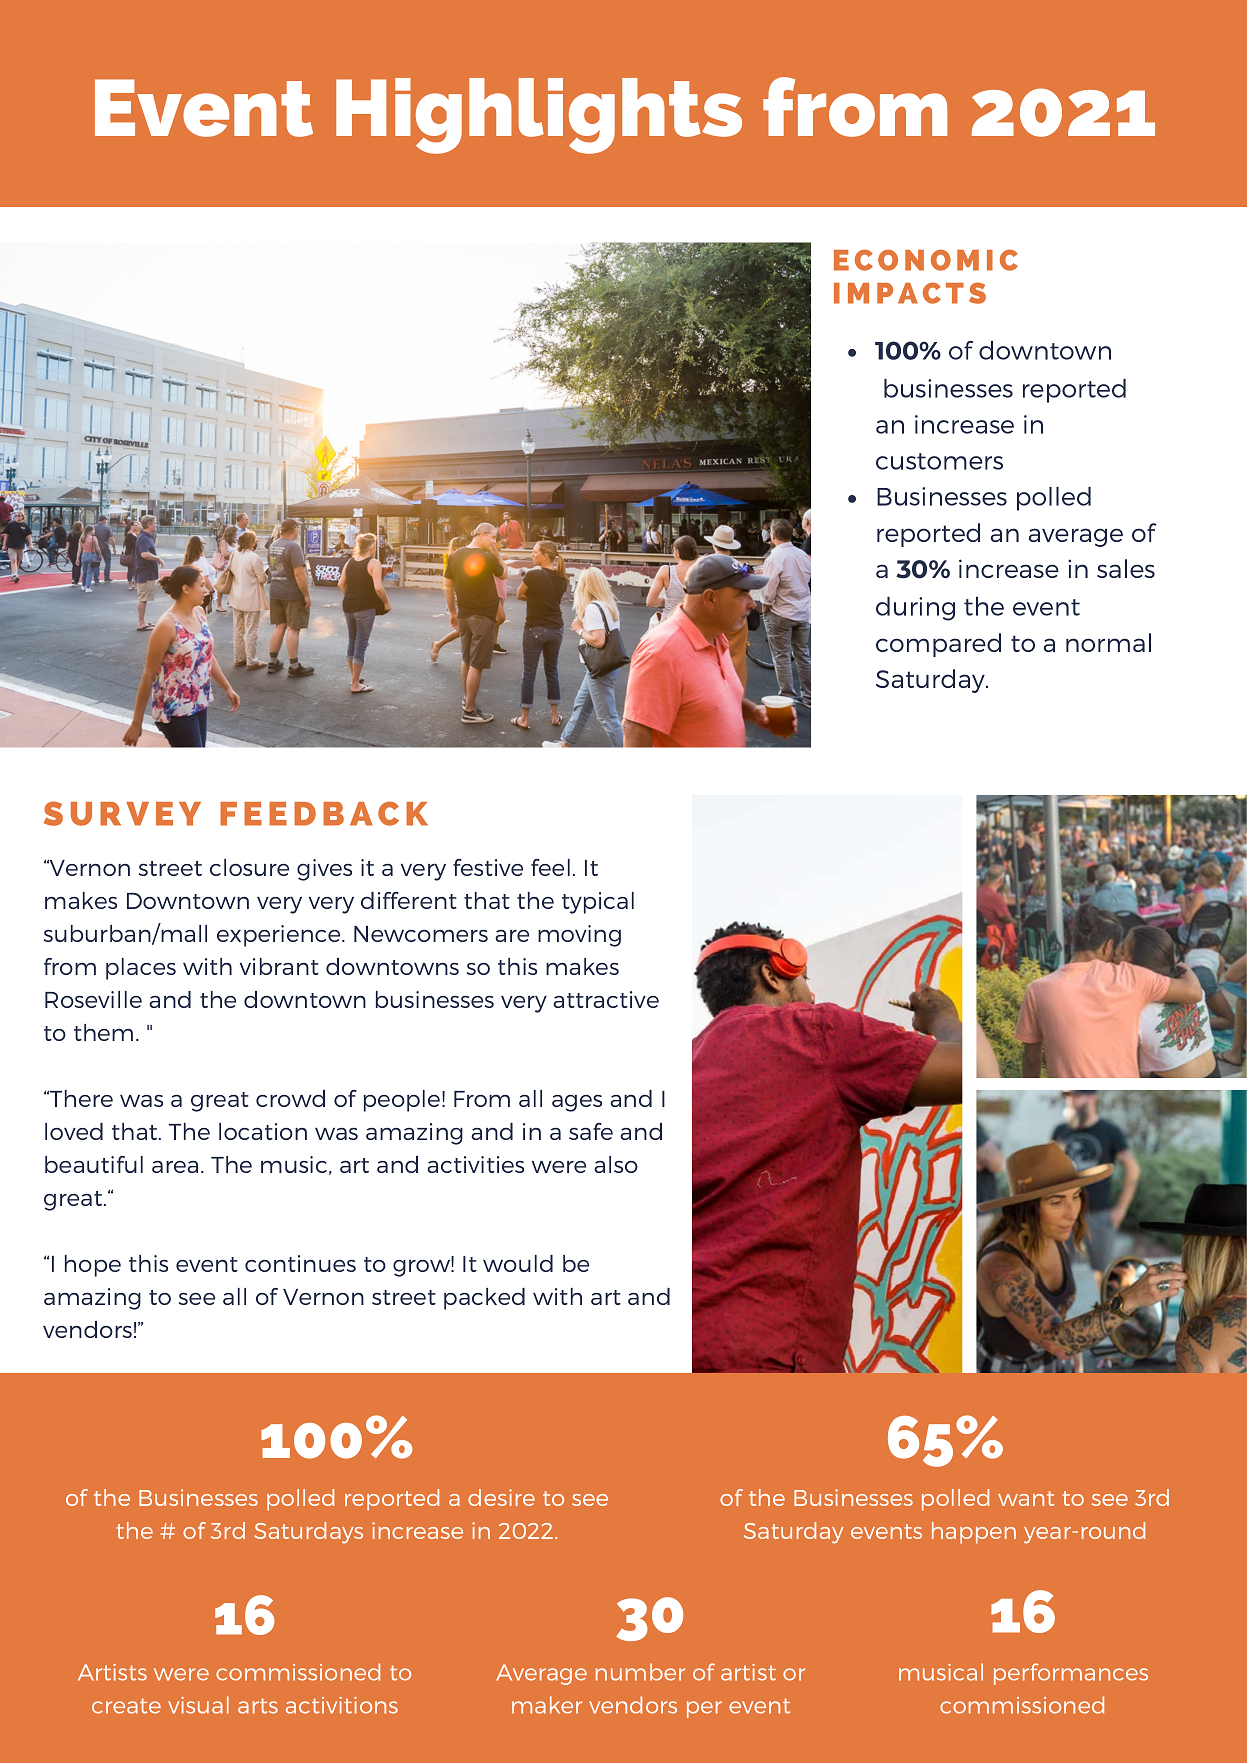 This screenshot has width=1247, height=1763. Describe the element at coordinates (640, 1672) in the screenshot. I see `number` at that location.
